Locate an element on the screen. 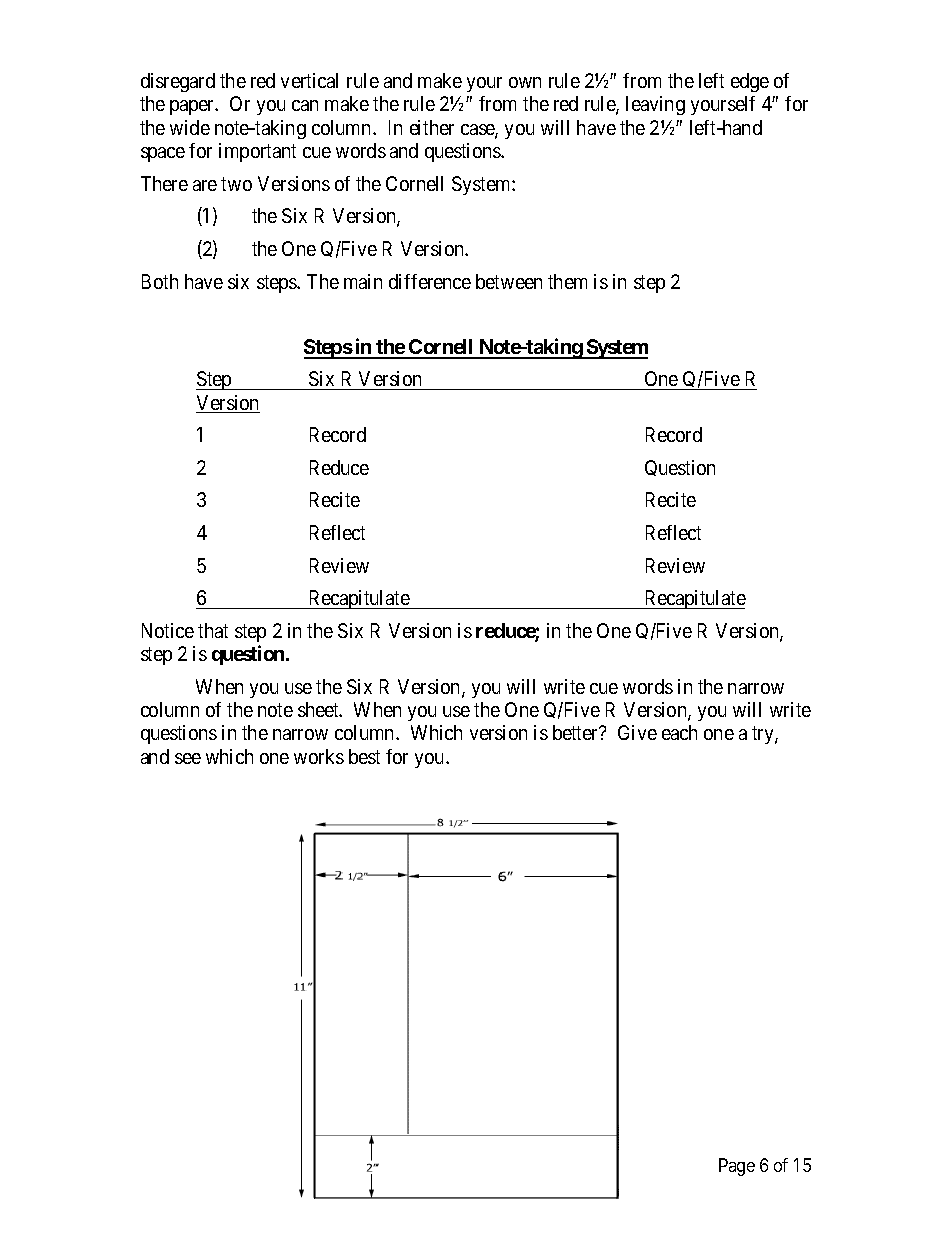  wide is located at coordinates (190, 127).
